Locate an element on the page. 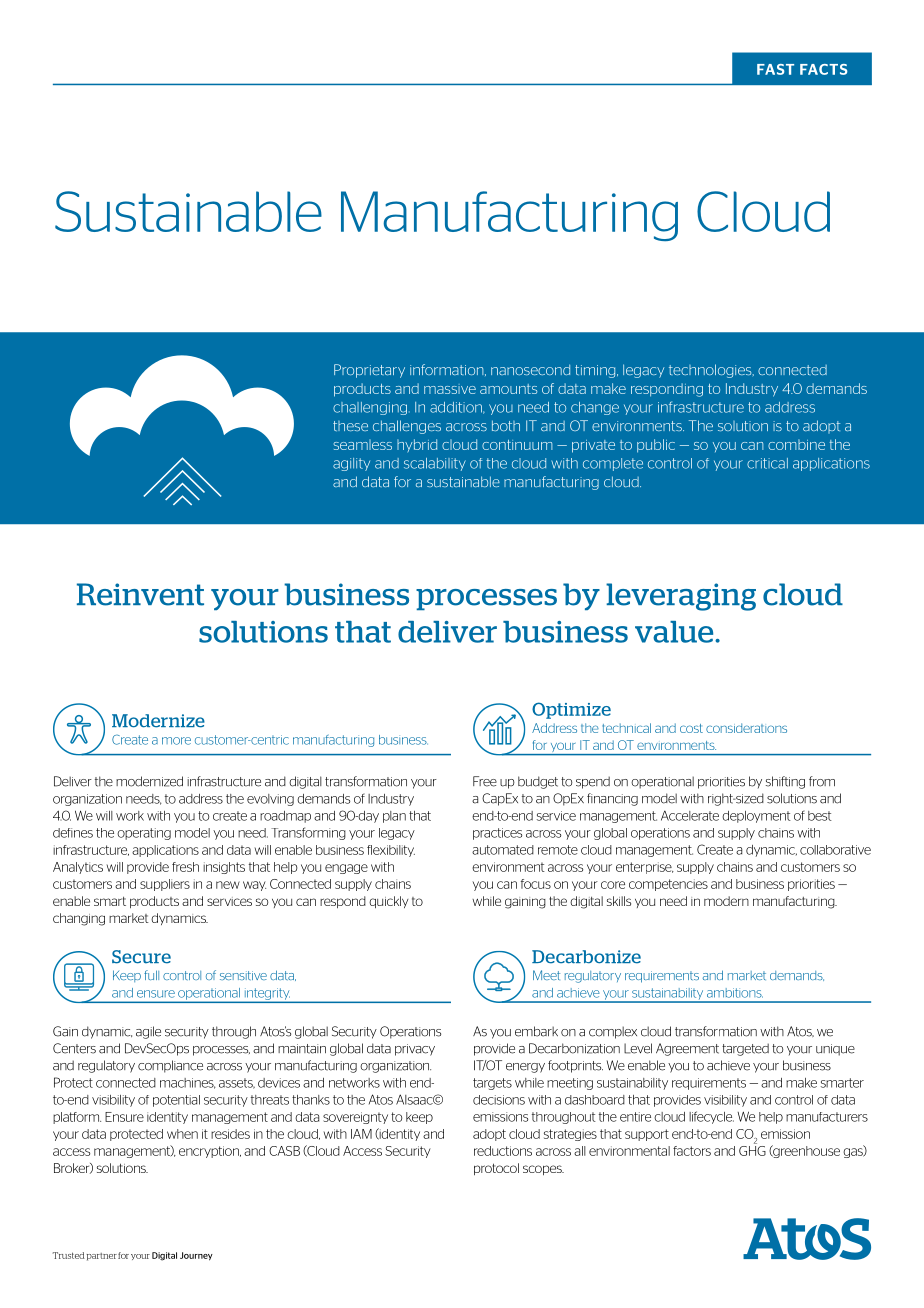  these is located at coordinates (350, 426).
